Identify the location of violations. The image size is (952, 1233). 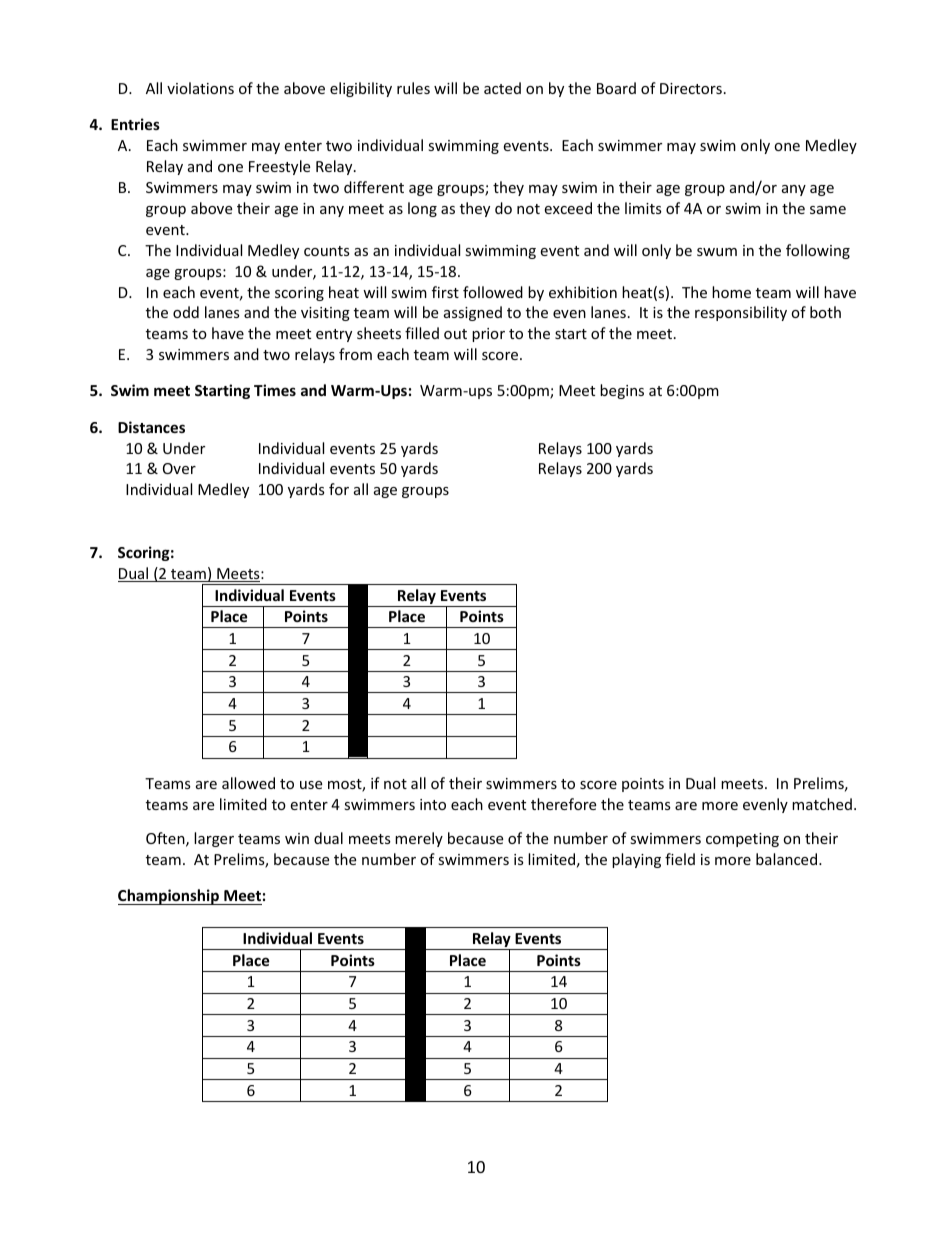
(200, 88).
